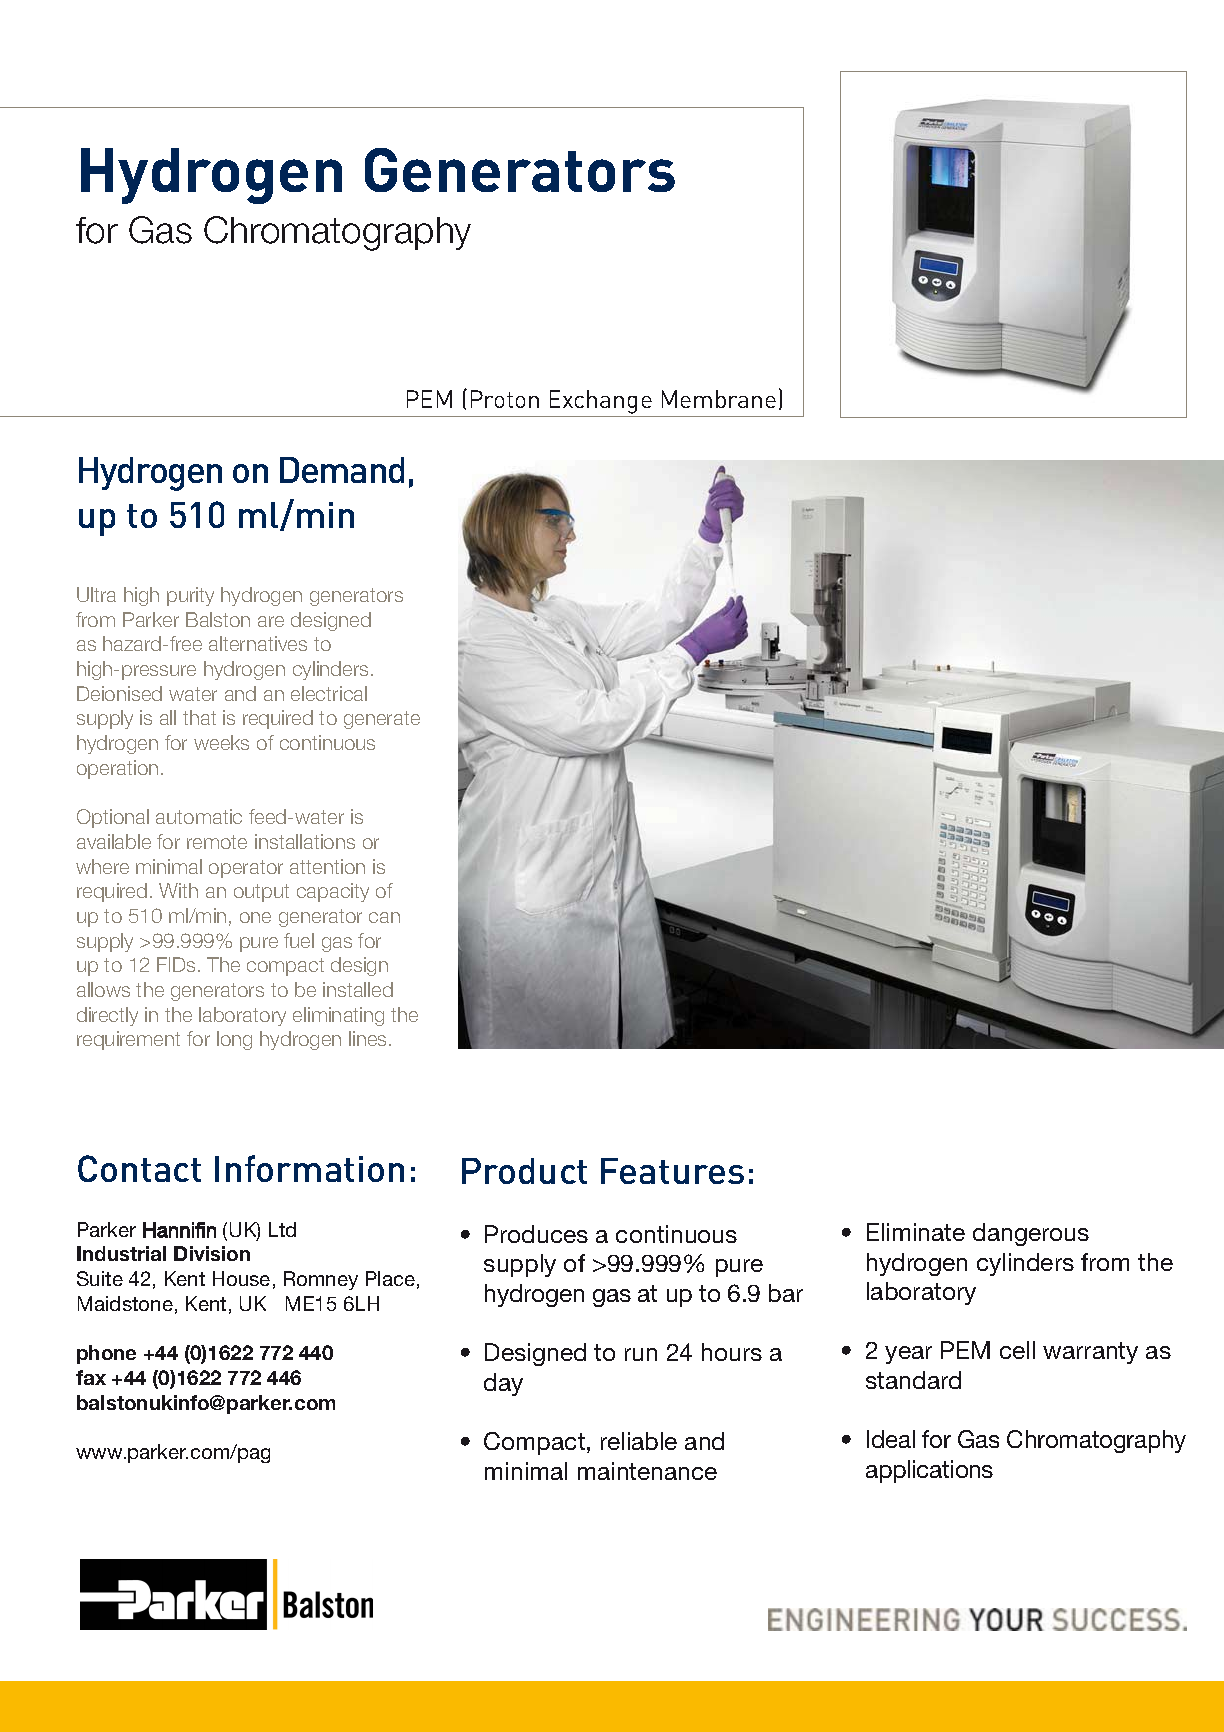  Describe the element at coordinates (929, 1471) in the screenshot. I see `applications` at that location.
